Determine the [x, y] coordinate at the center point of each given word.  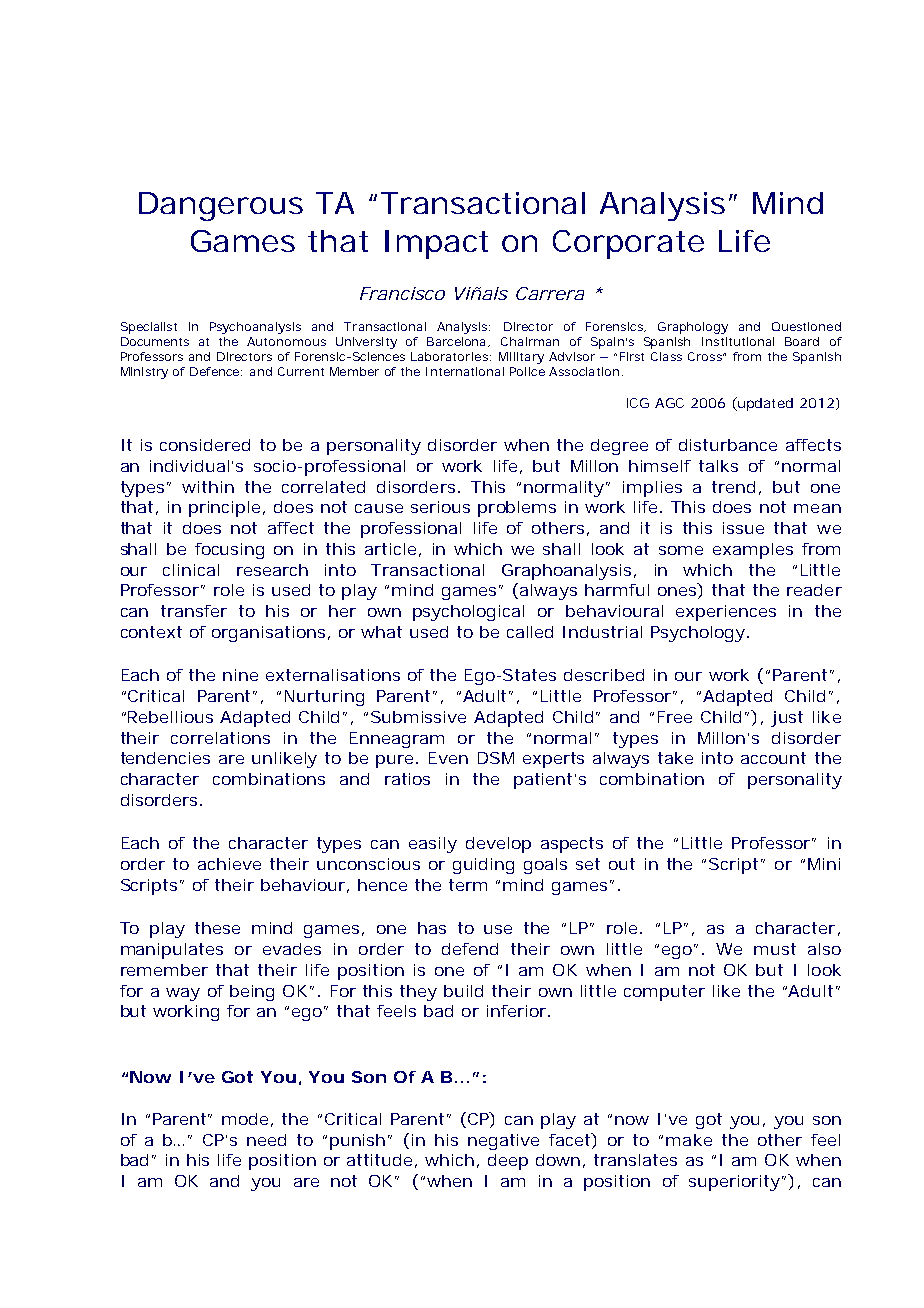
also [824, 949]
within [208, 487]
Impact [436, 244]
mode [247, 1120]
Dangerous [221, 206]
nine [240, 675]
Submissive [418, 717]
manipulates [172, 951]
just [787, 719]
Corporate [628, 244]
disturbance [728, 445]
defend [470, 949]
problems [517, 509]
